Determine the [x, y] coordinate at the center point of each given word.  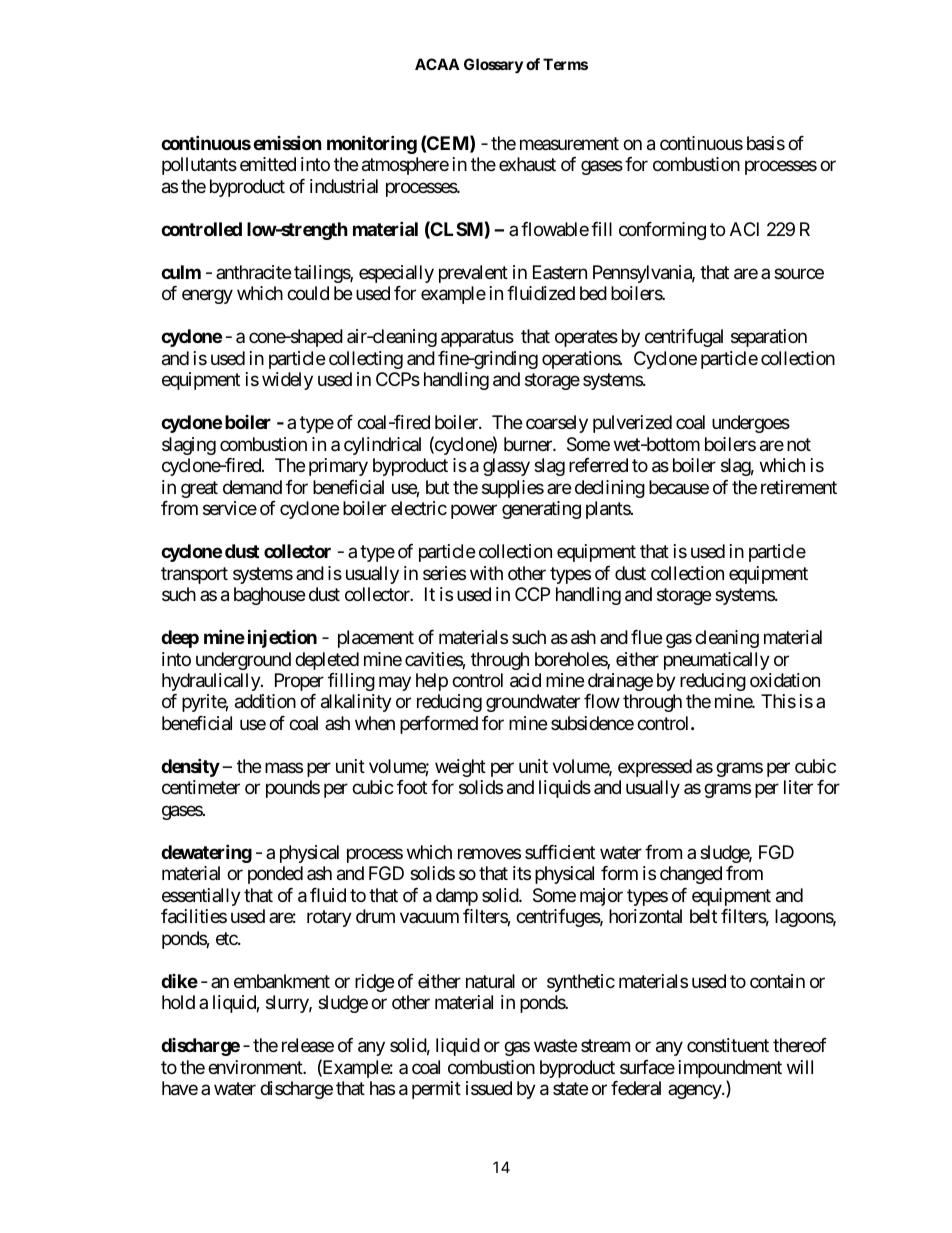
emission [287, 142]
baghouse [269, 596]
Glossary [493, 65]
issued [489, 1088]
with [486, 573]
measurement [569, 143]
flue [646, 637]
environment [256, 1067]
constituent [728, 1045]
